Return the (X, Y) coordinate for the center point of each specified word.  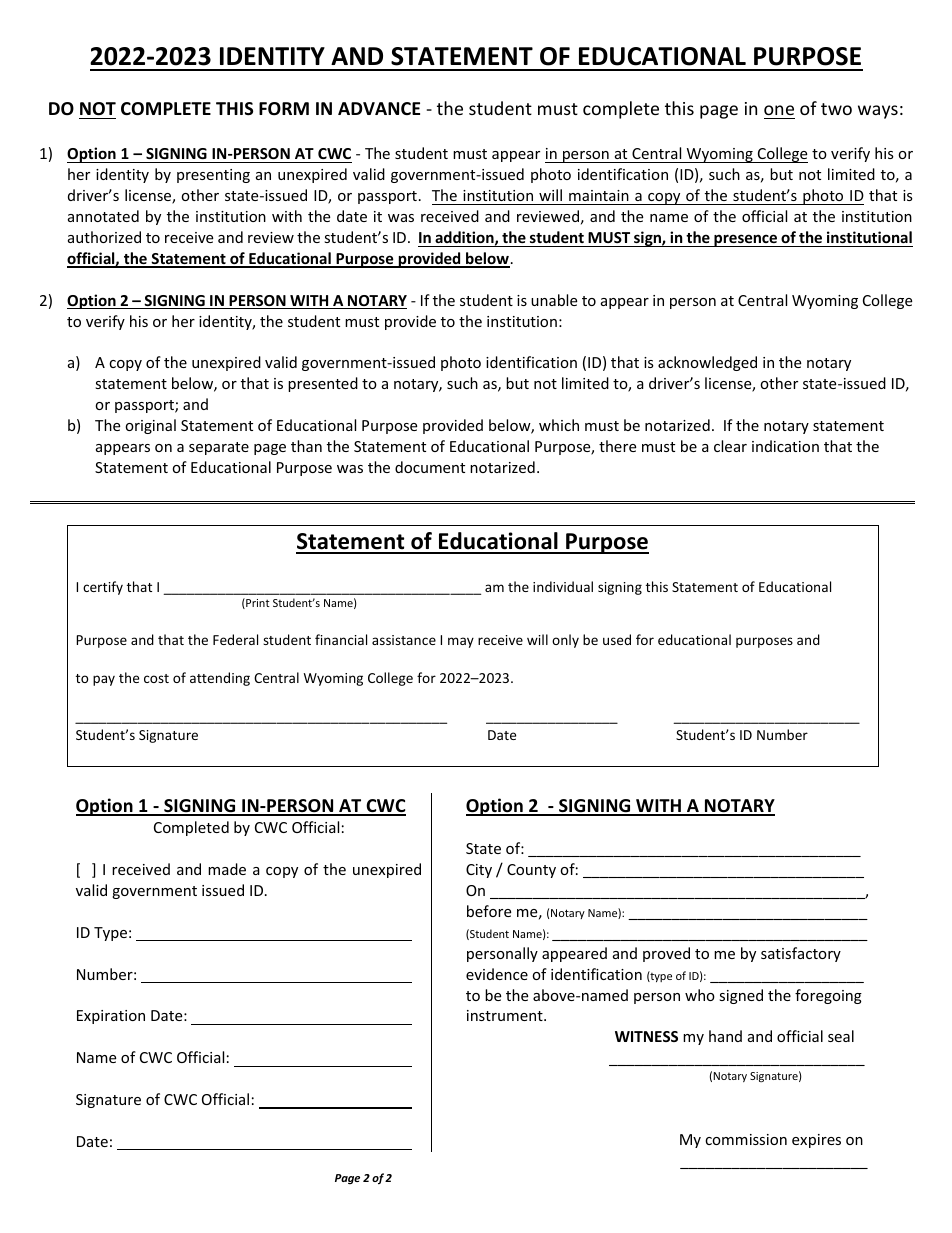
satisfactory (801, 954)
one (779, 110)
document (430, 467)
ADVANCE (379, 108)
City (479, 871)
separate (219, 448)
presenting (213, 176)
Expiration (111, 1017)
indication (785, 446)
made (227, 869)
